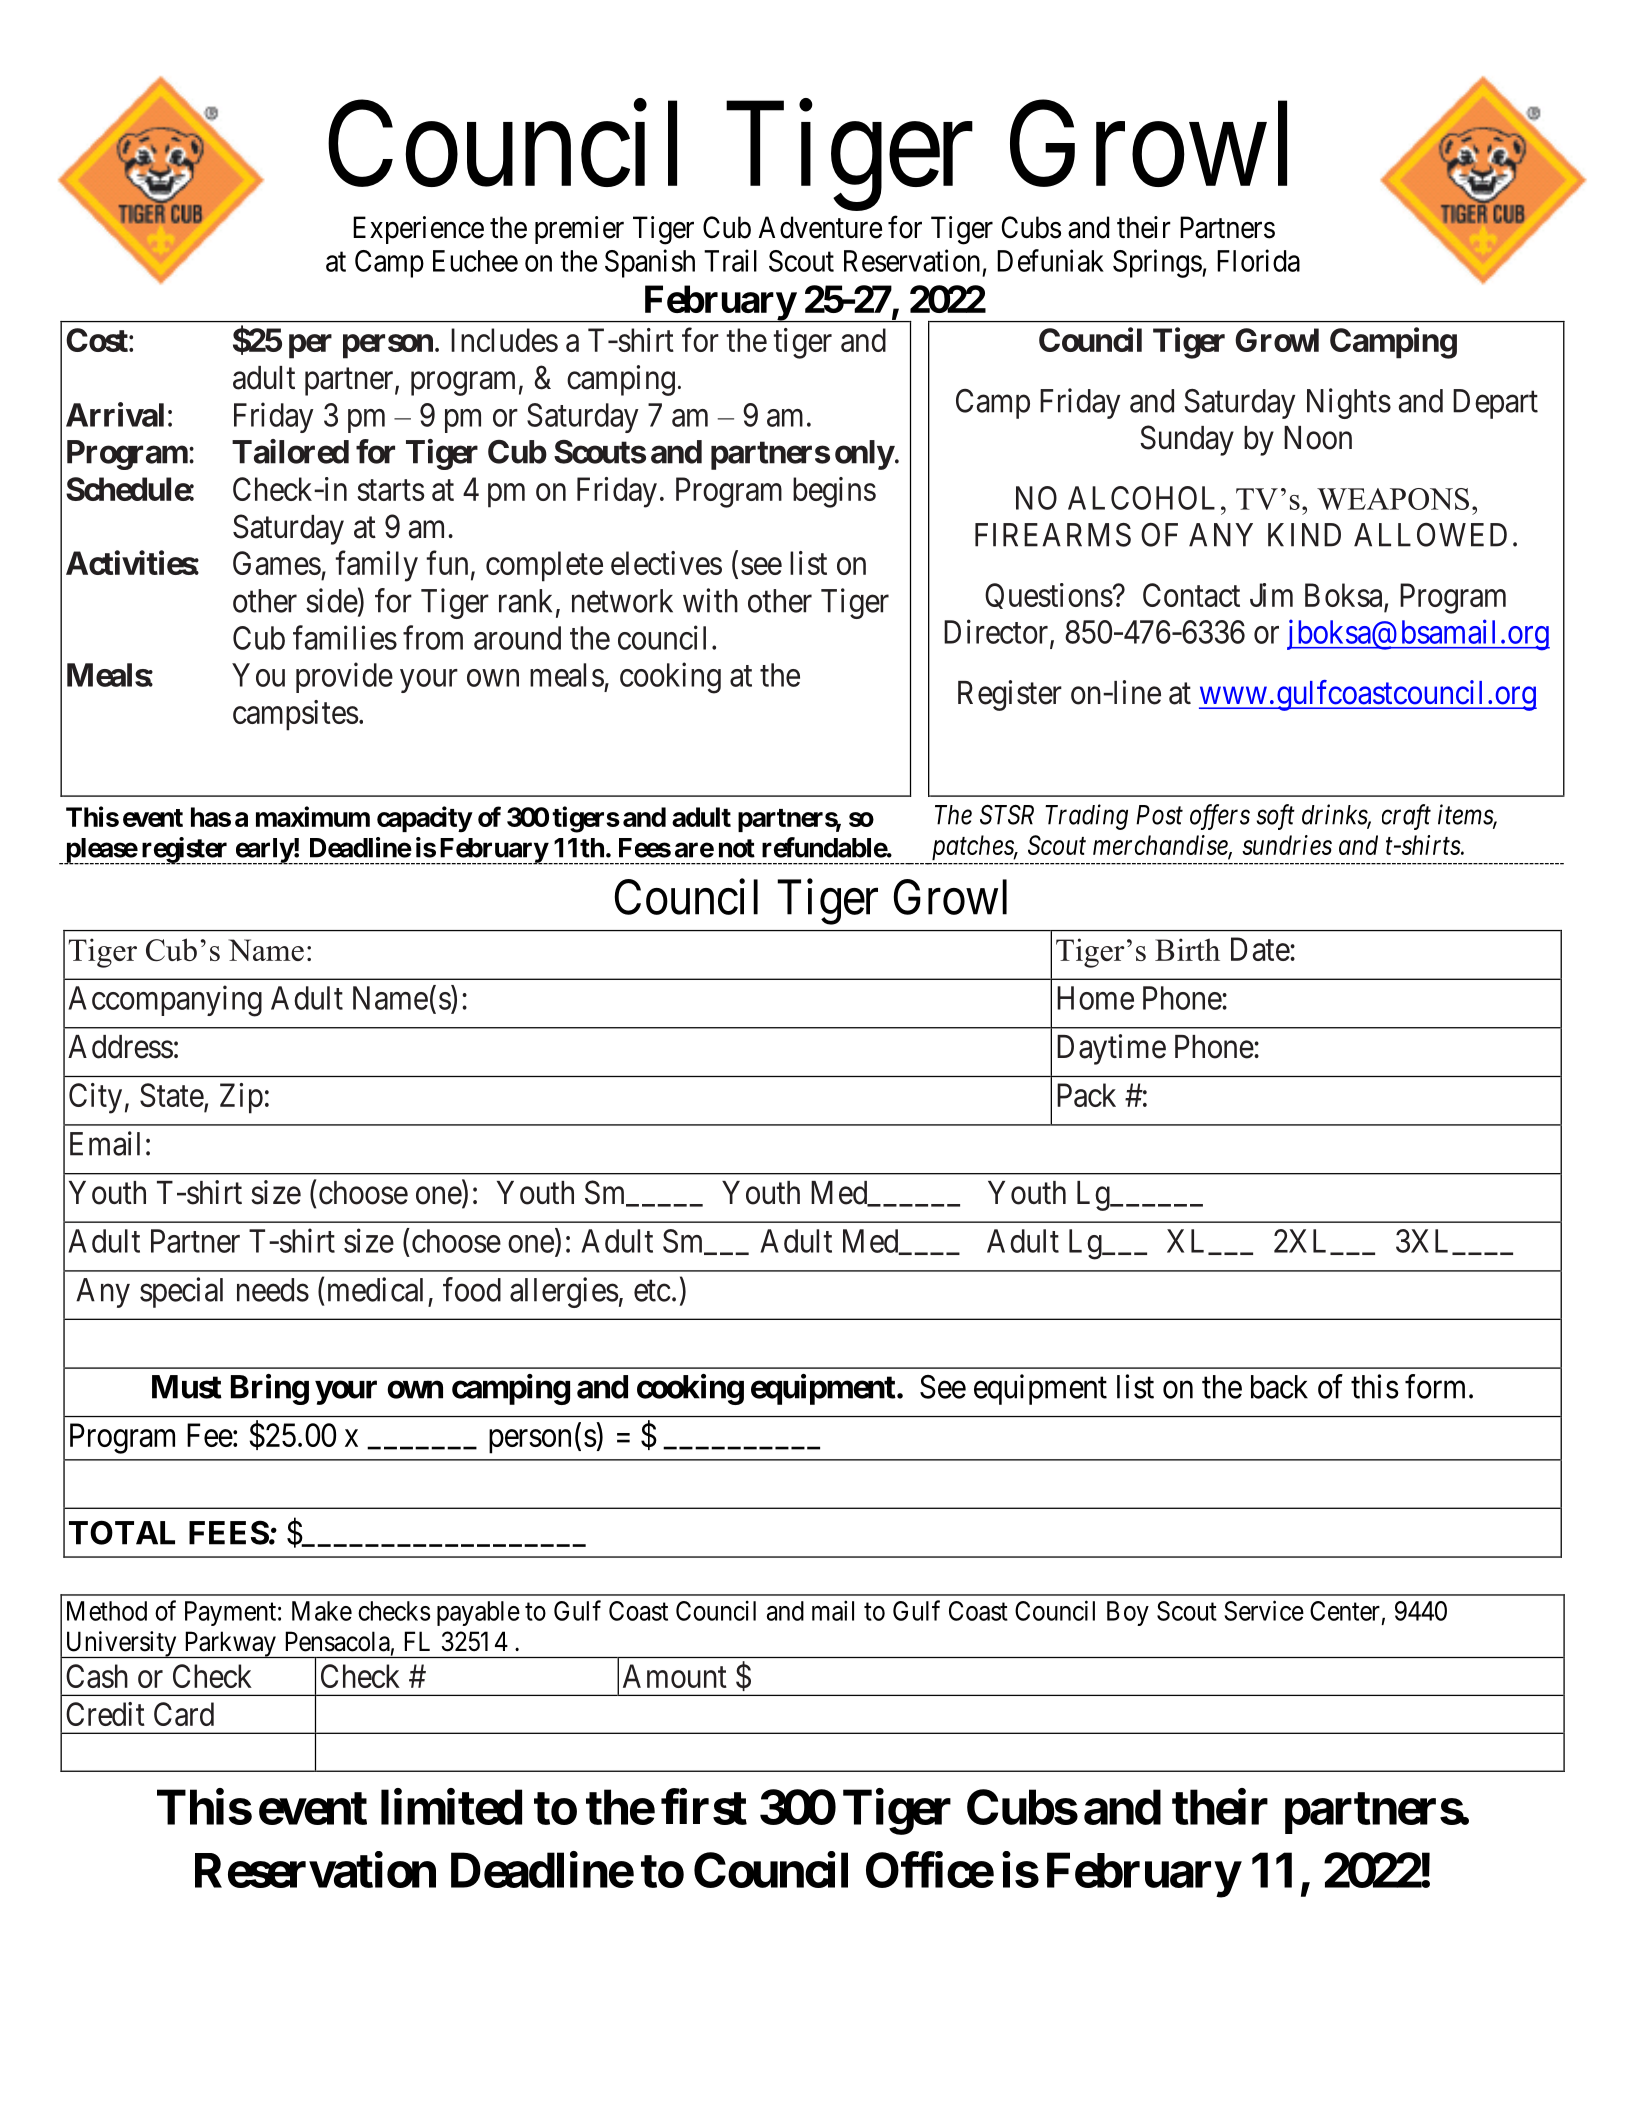 This image has height=2103, width=1625. I want to click on Date, so click(1260, 949).
